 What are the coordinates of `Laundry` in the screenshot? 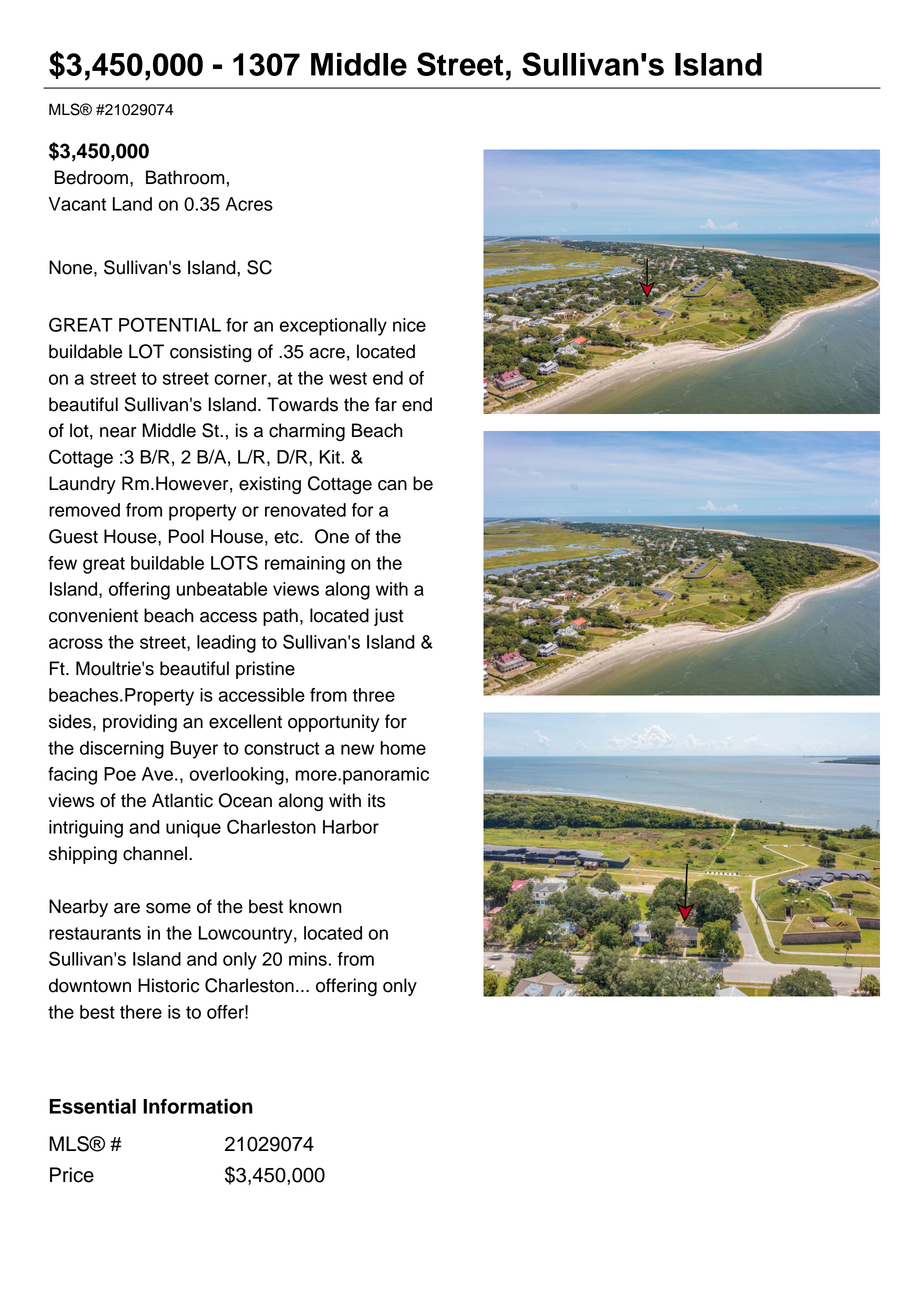 It's located at (82, 485).
